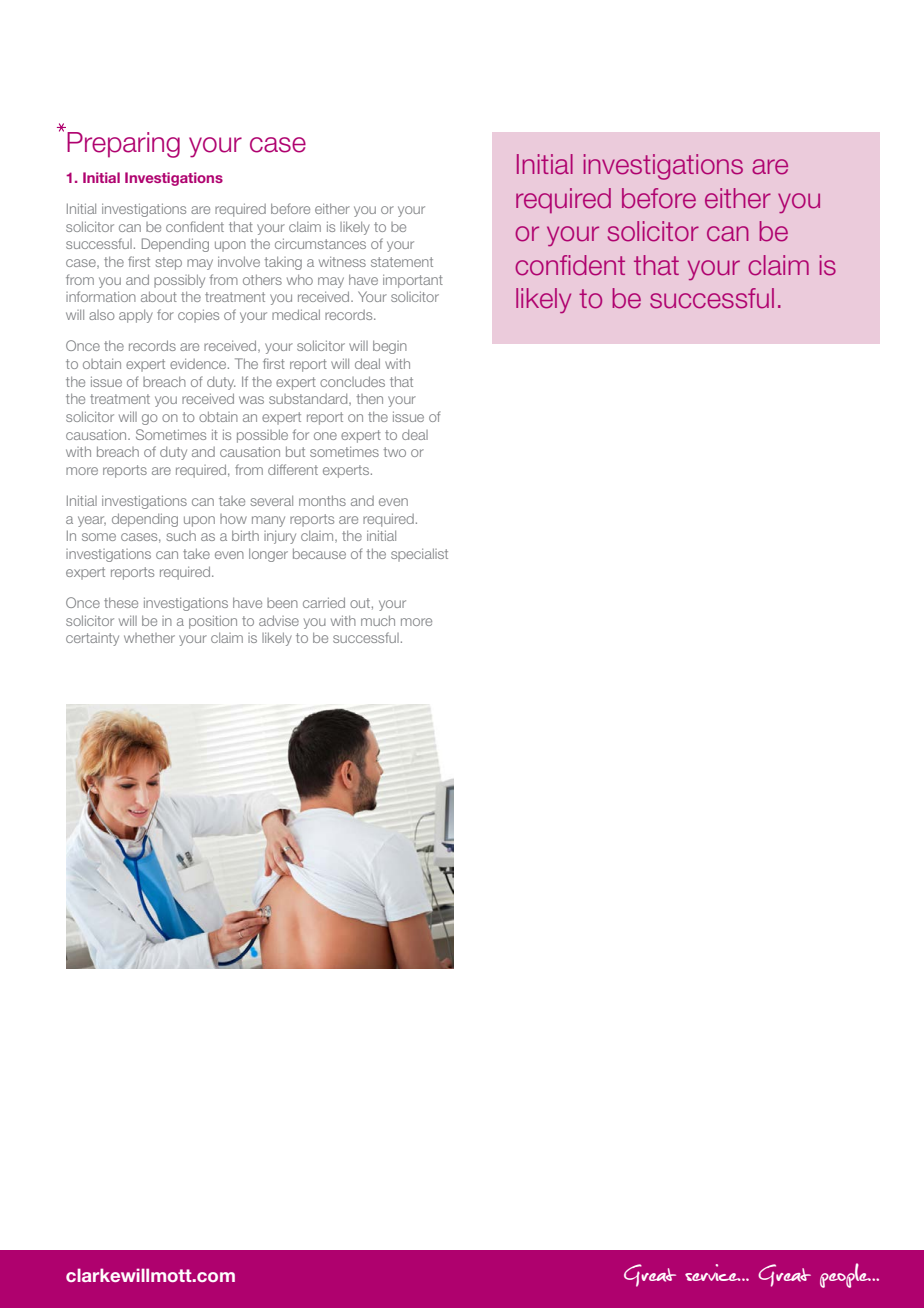 Image resolution: width=924 pixels, height=1308 pixels. What do you see at coordinates (123, 145) in the document?
I see `Preparing` at bounding box center [123, 145].
